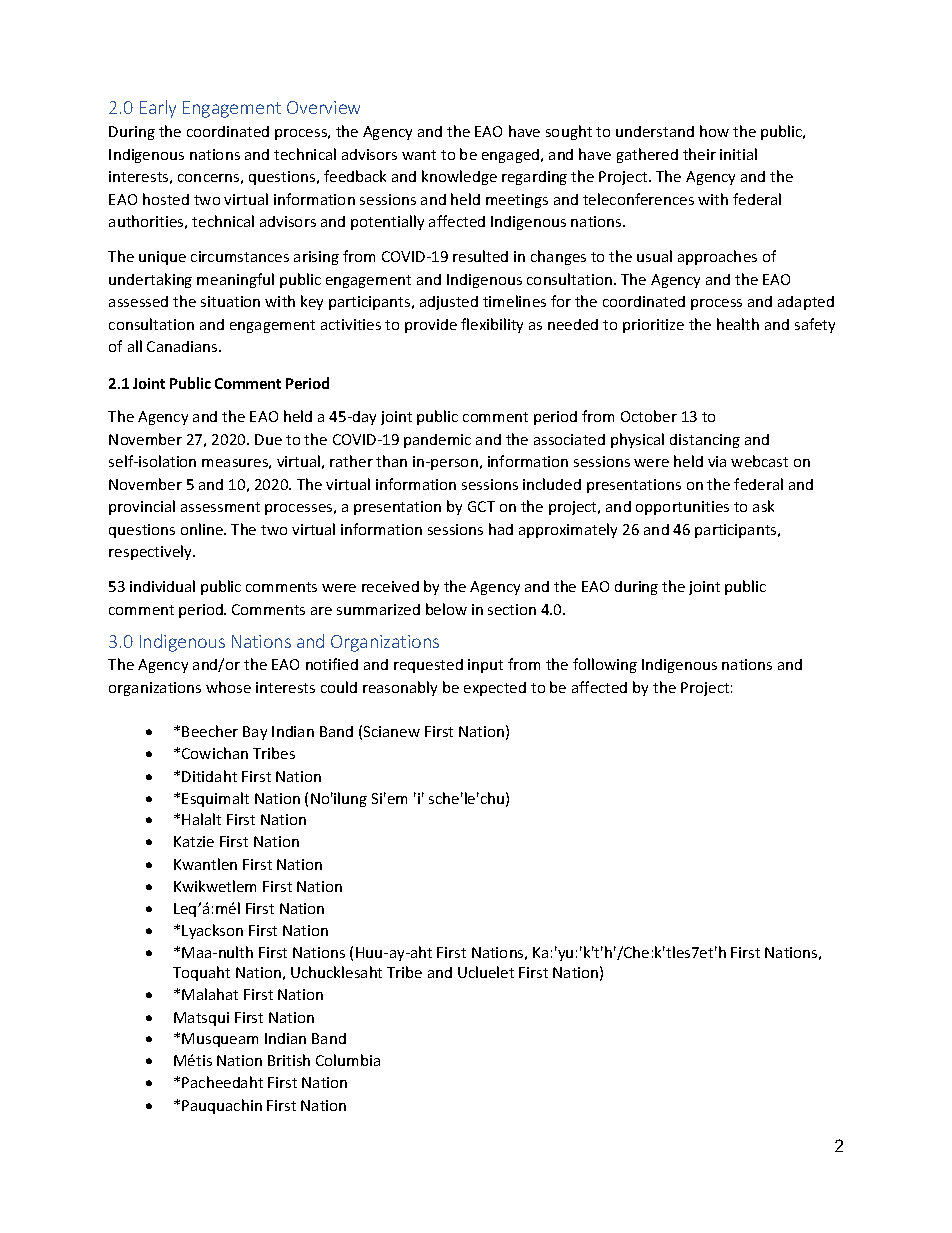 The width and height of the page is (952, 1233). I want to click on Beecher, so click(210, 731).
